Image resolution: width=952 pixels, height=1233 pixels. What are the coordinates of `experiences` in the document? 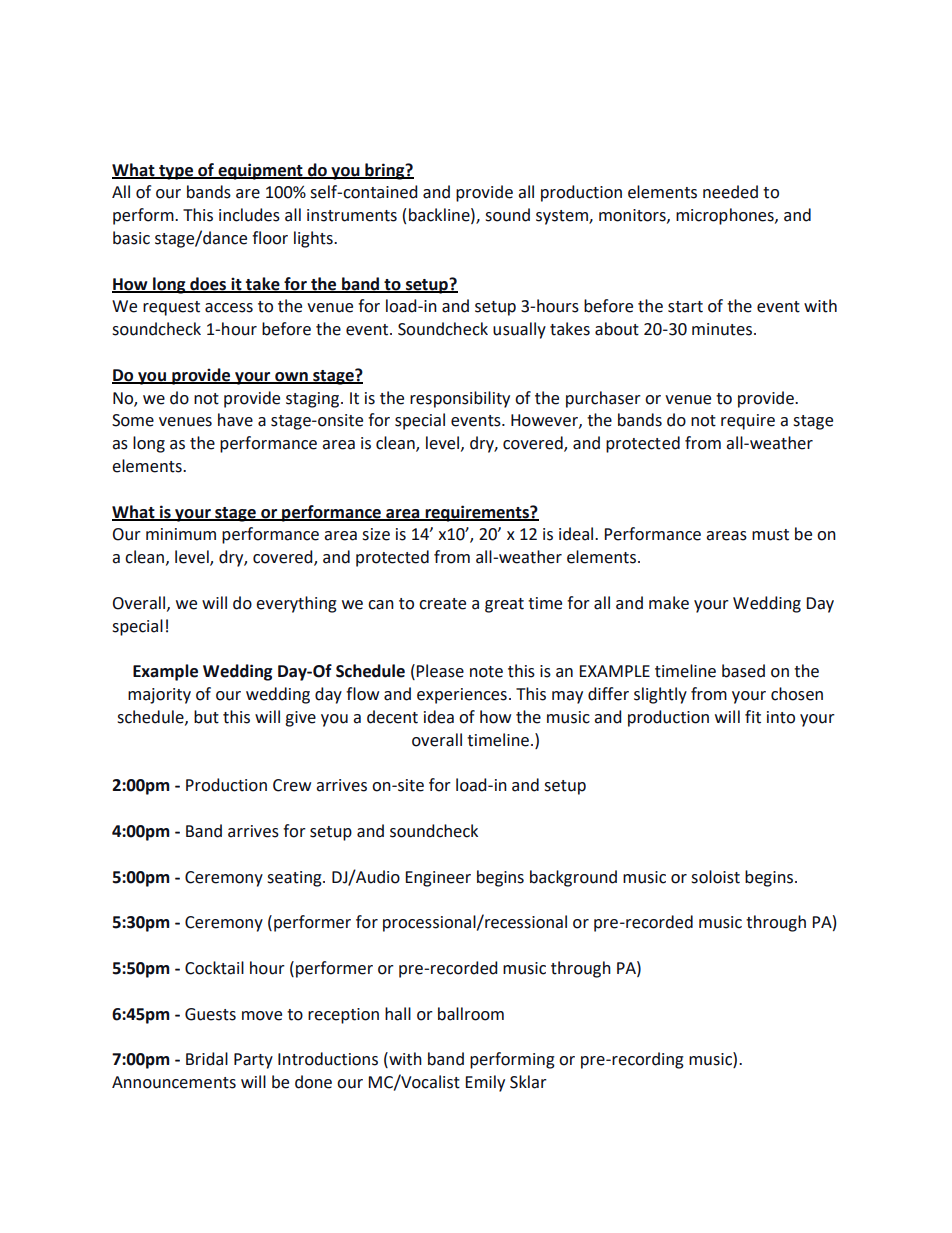 It's located at (462, 696).
